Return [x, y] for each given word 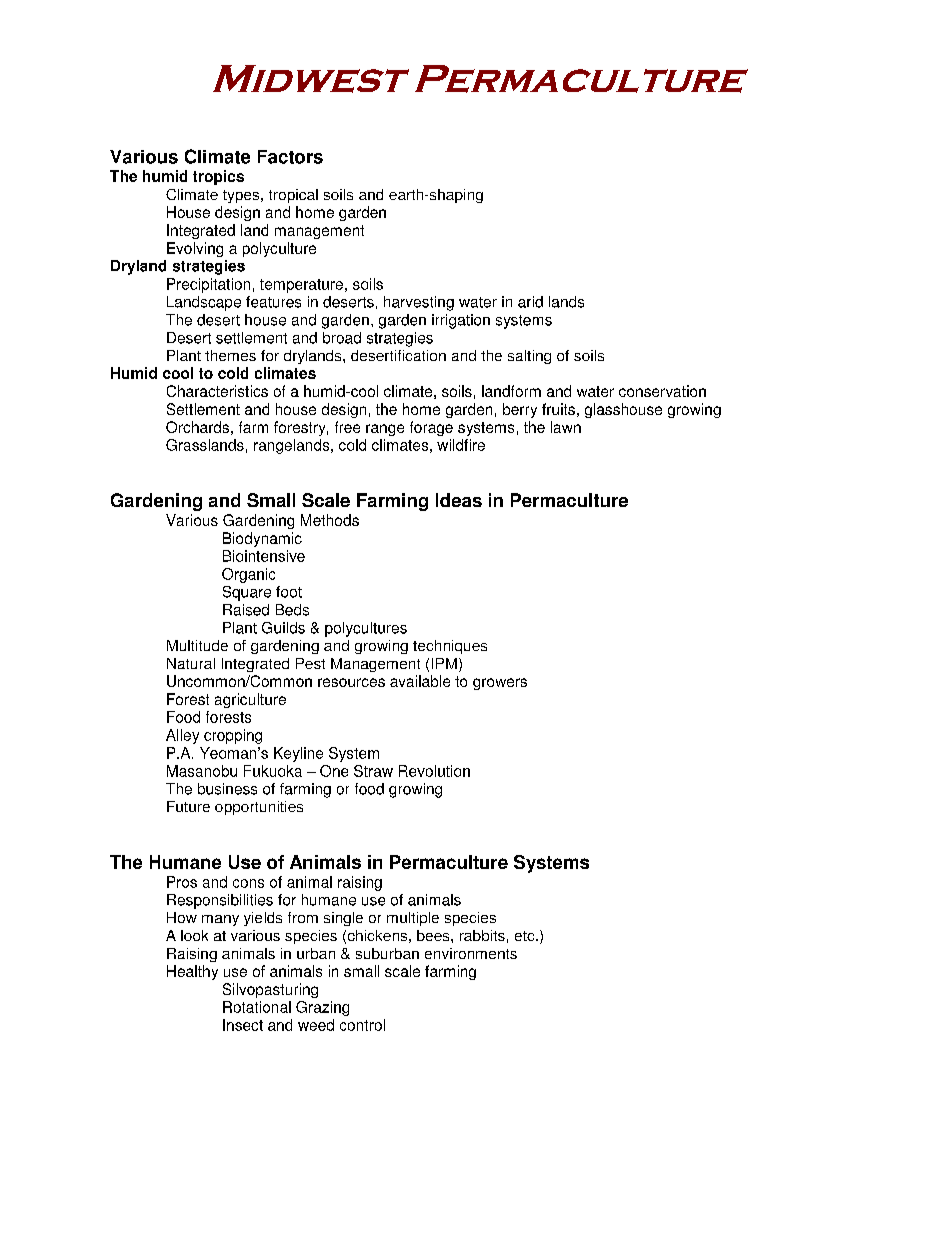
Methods [330, 520]
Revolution [434, 771]
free [347, 427]
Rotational [257, 1007]
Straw [373, 771]
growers [500, 684]
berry [520, 410]
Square [247, 593]
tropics [218, 177]
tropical [293, 196]
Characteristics [217, 391]
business [227, 789]
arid [530, 302]
